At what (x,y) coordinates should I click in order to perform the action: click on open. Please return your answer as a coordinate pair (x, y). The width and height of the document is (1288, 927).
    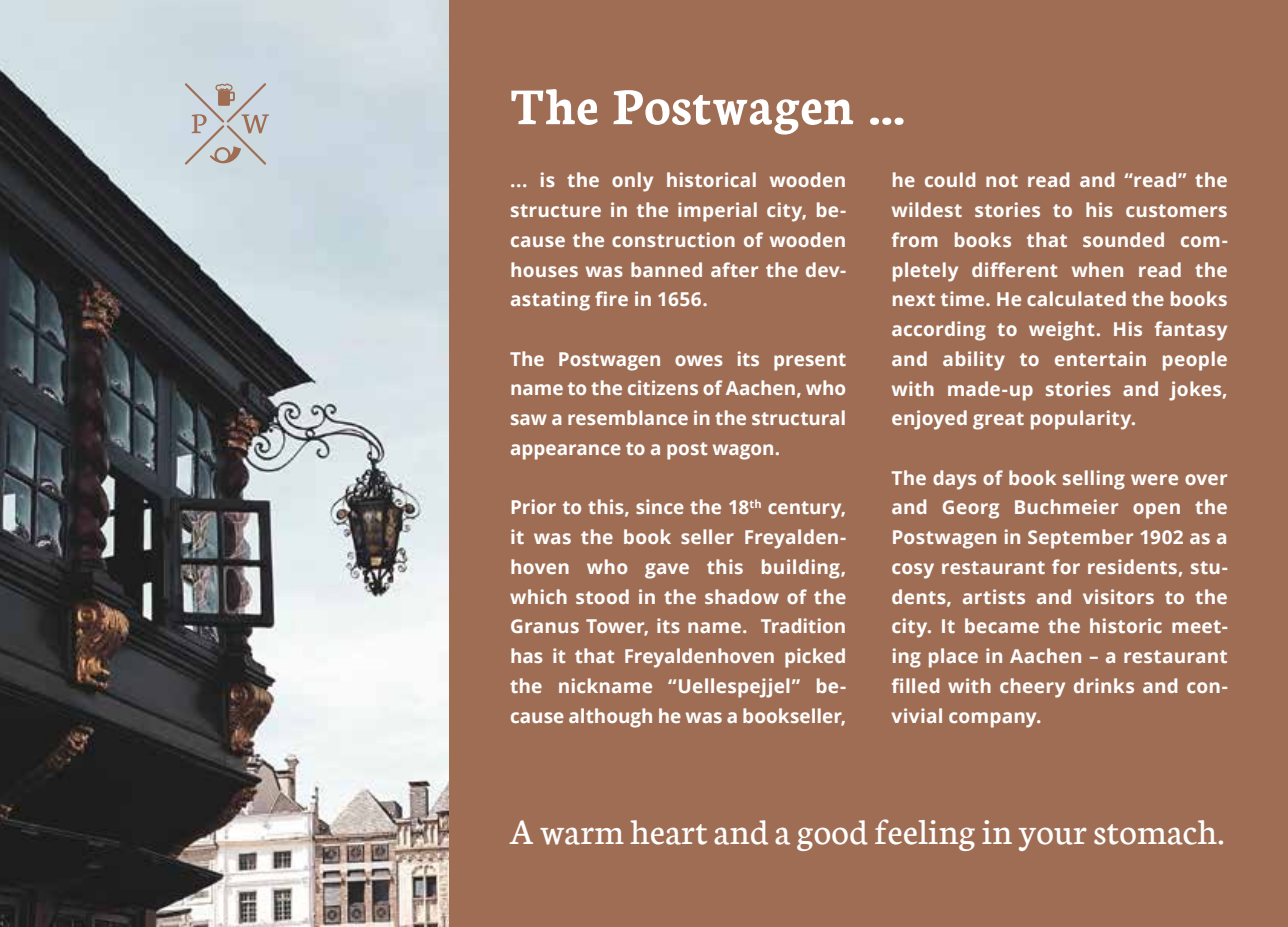
    Looking at the image, I should click on (1156, 511).
